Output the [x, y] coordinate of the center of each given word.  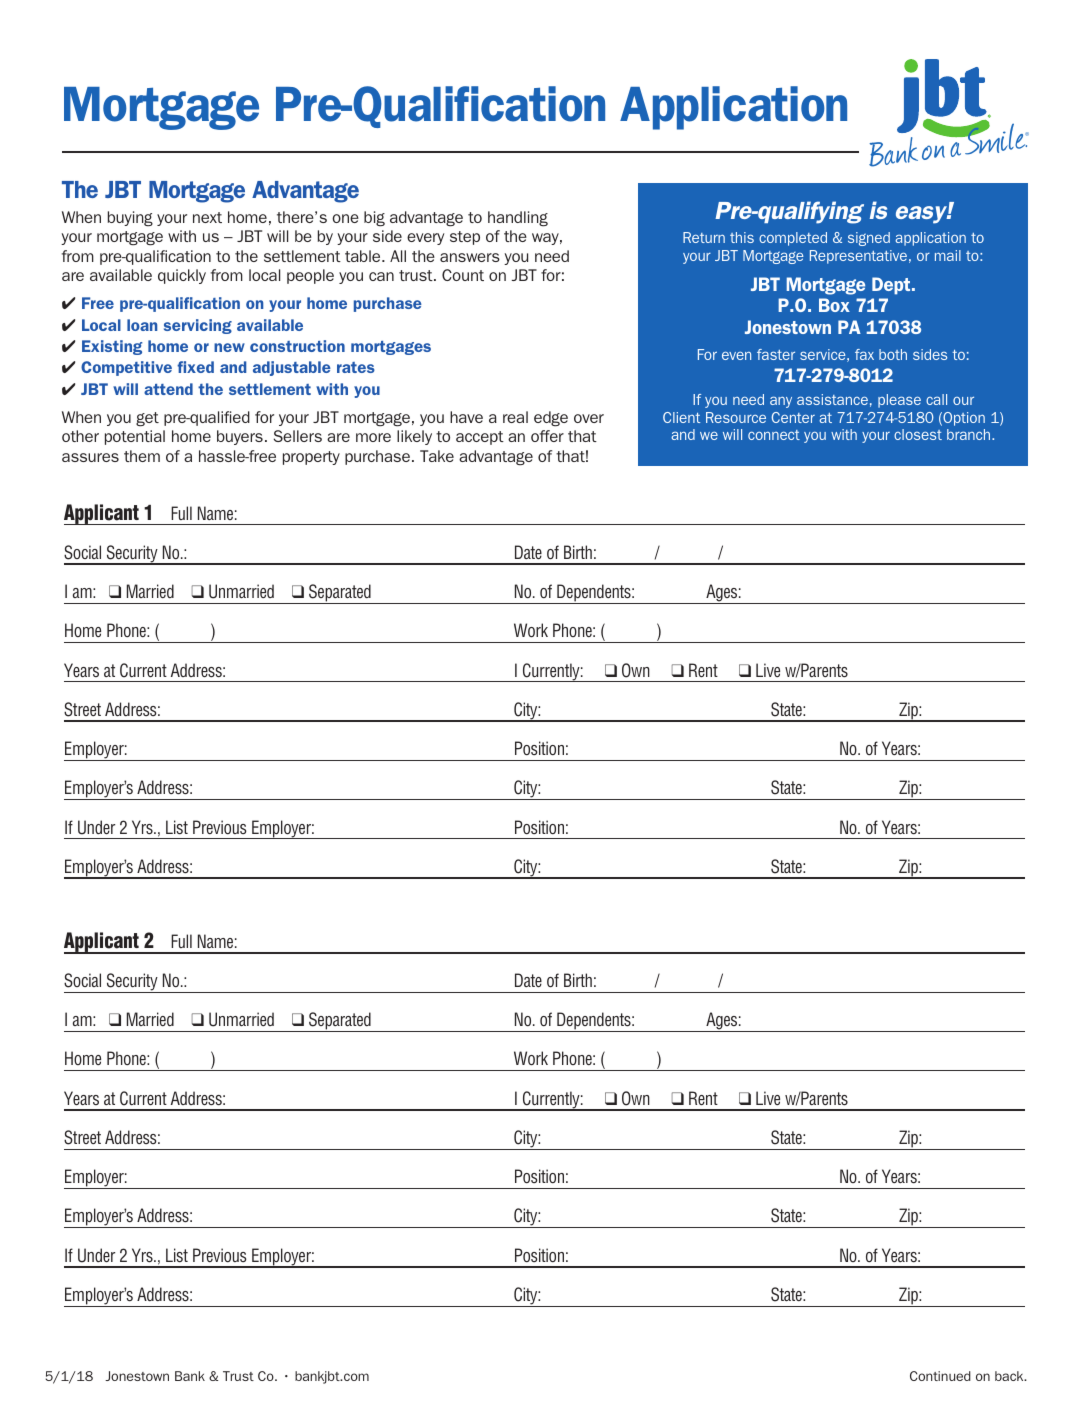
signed [869, 239]
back [1010, 1376]
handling [518, 219]
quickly [182, 276]
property [311, 458]
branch [970, 434]
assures [90, 457]
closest [918, 434]
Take [437, 456]
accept [480, 438]
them [142, 456]
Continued [940, 1376]
